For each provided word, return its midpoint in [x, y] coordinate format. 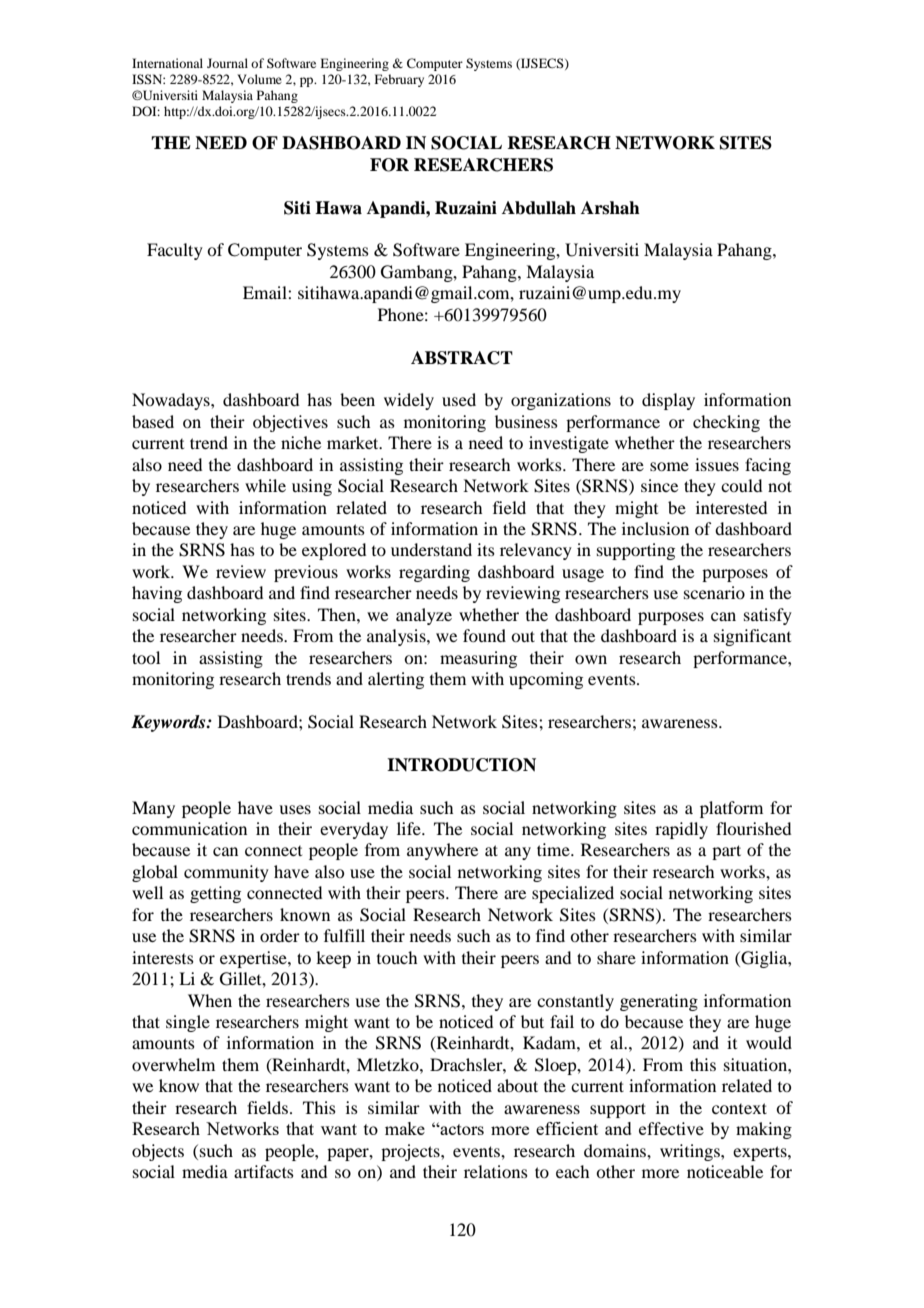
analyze [424, 616]
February [399, 80]
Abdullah [539, 208]
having [157, 594]
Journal [227, 63]
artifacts [264, 1171]
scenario [714, 592]
